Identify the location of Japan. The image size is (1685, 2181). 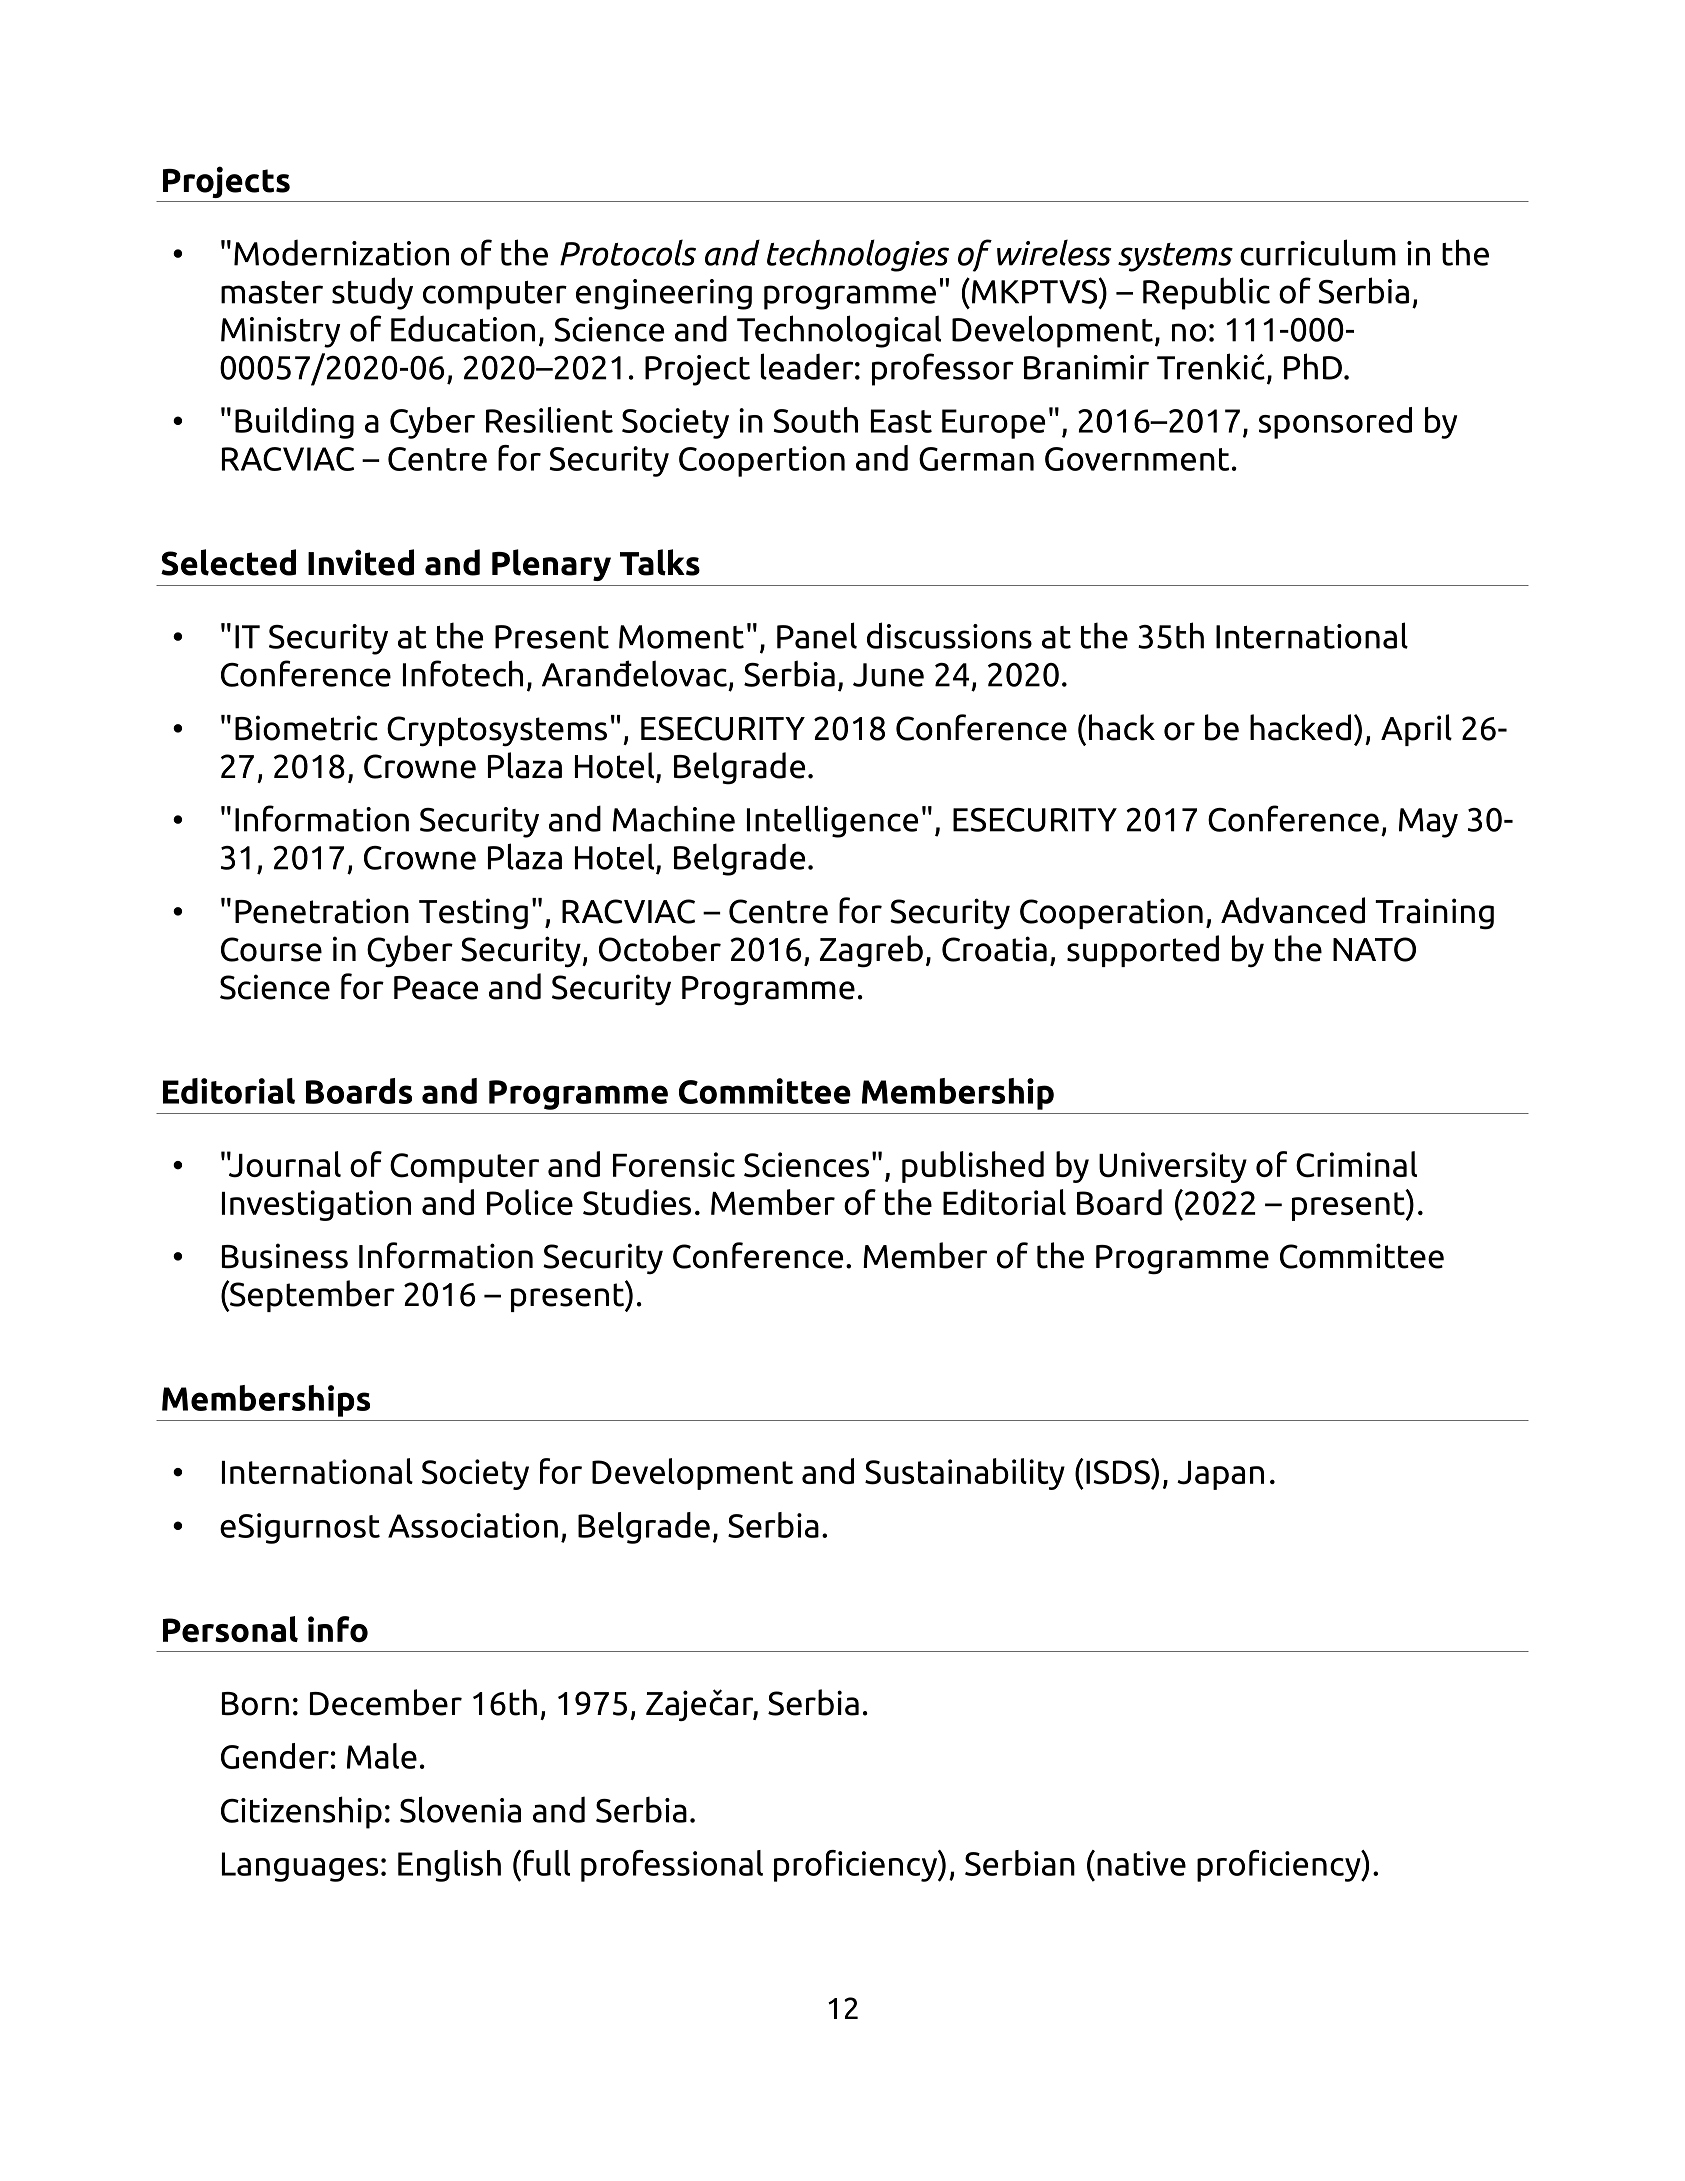
(1220, 1475).
